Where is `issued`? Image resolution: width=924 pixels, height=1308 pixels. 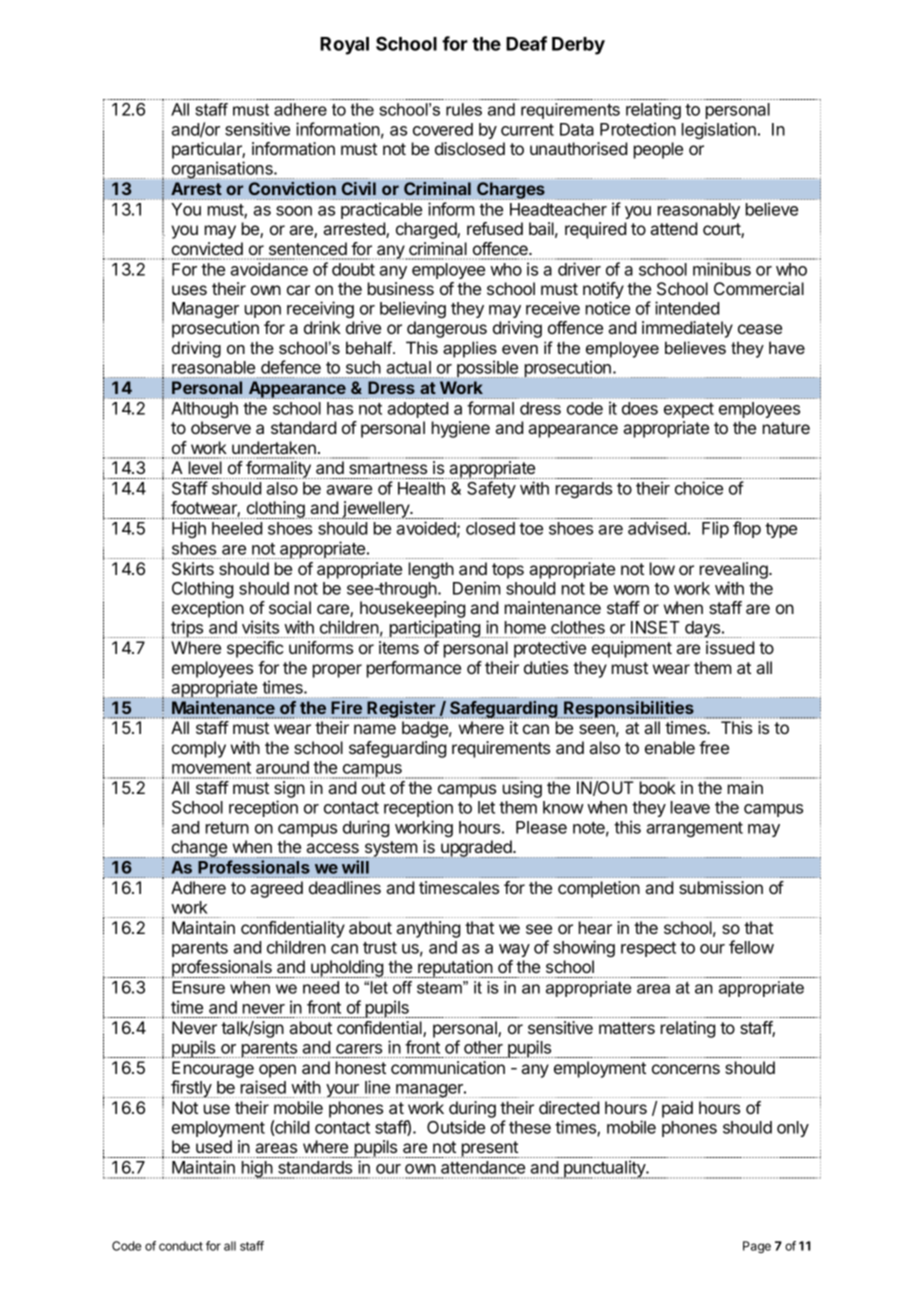 issued is located at coordinates (730, 647).
